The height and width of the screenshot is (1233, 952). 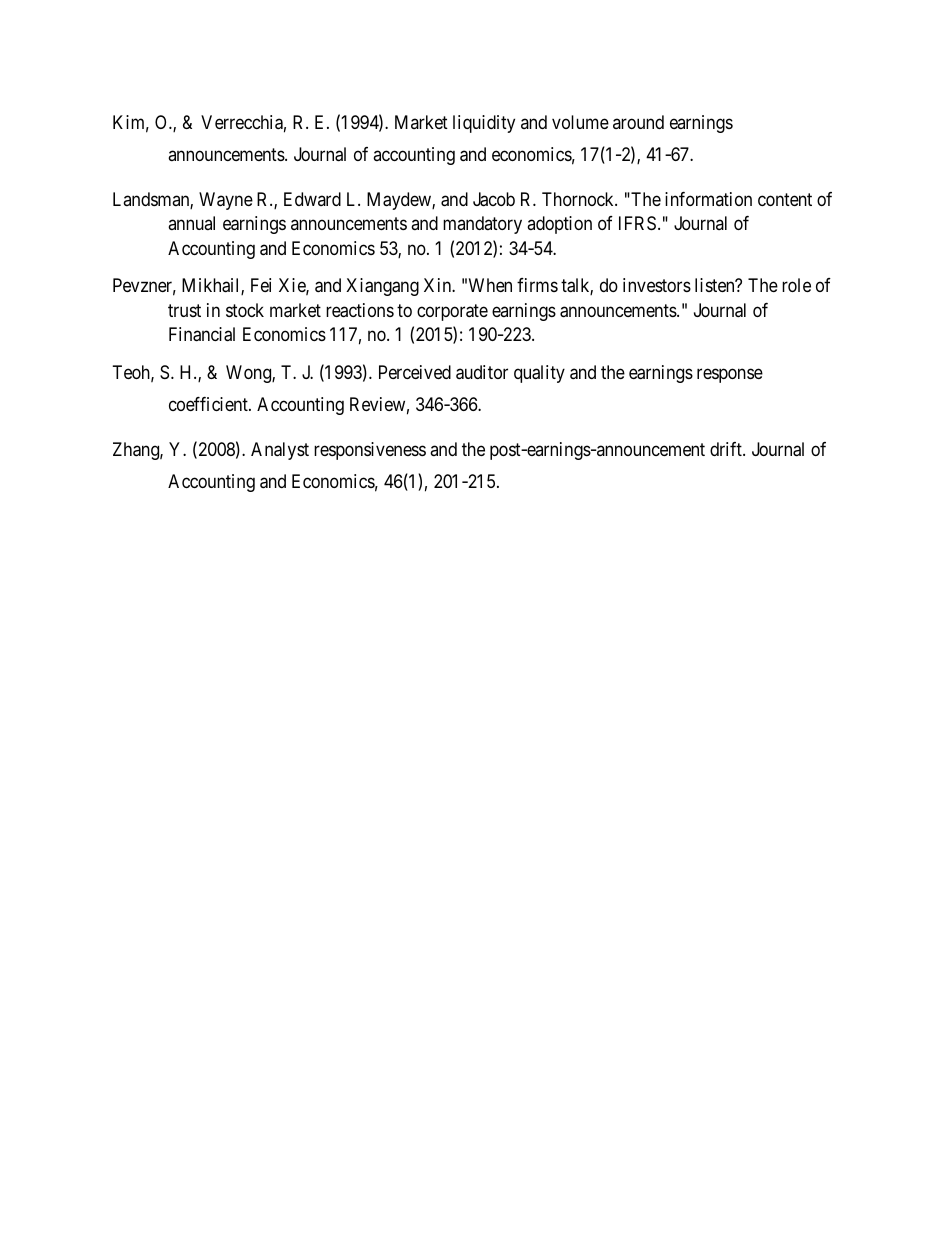 I want to click on around, so click(x=638, y=122).
